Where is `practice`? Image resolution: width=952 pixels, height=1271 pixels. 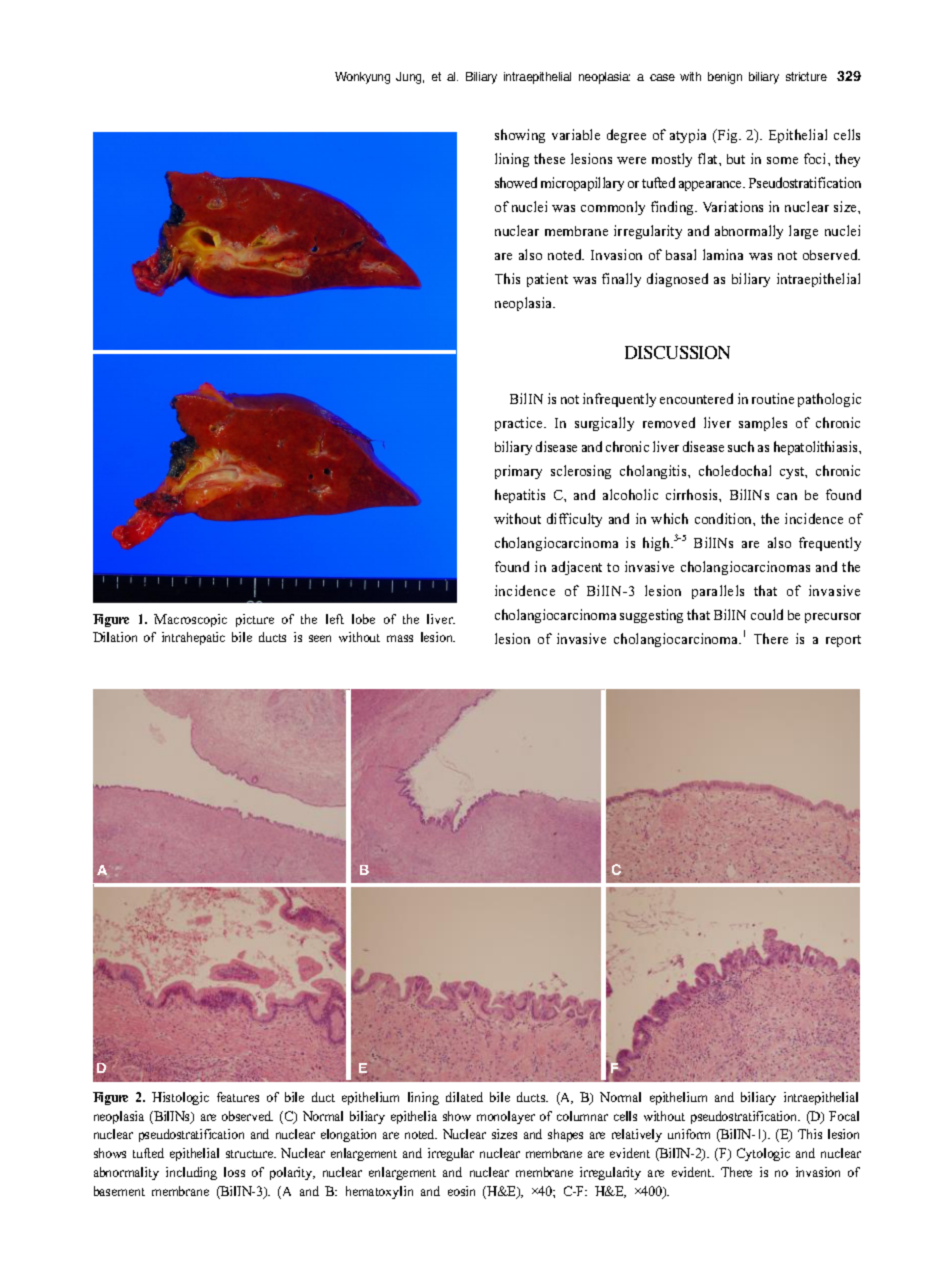
practice is located at coordinates (520, 424).
